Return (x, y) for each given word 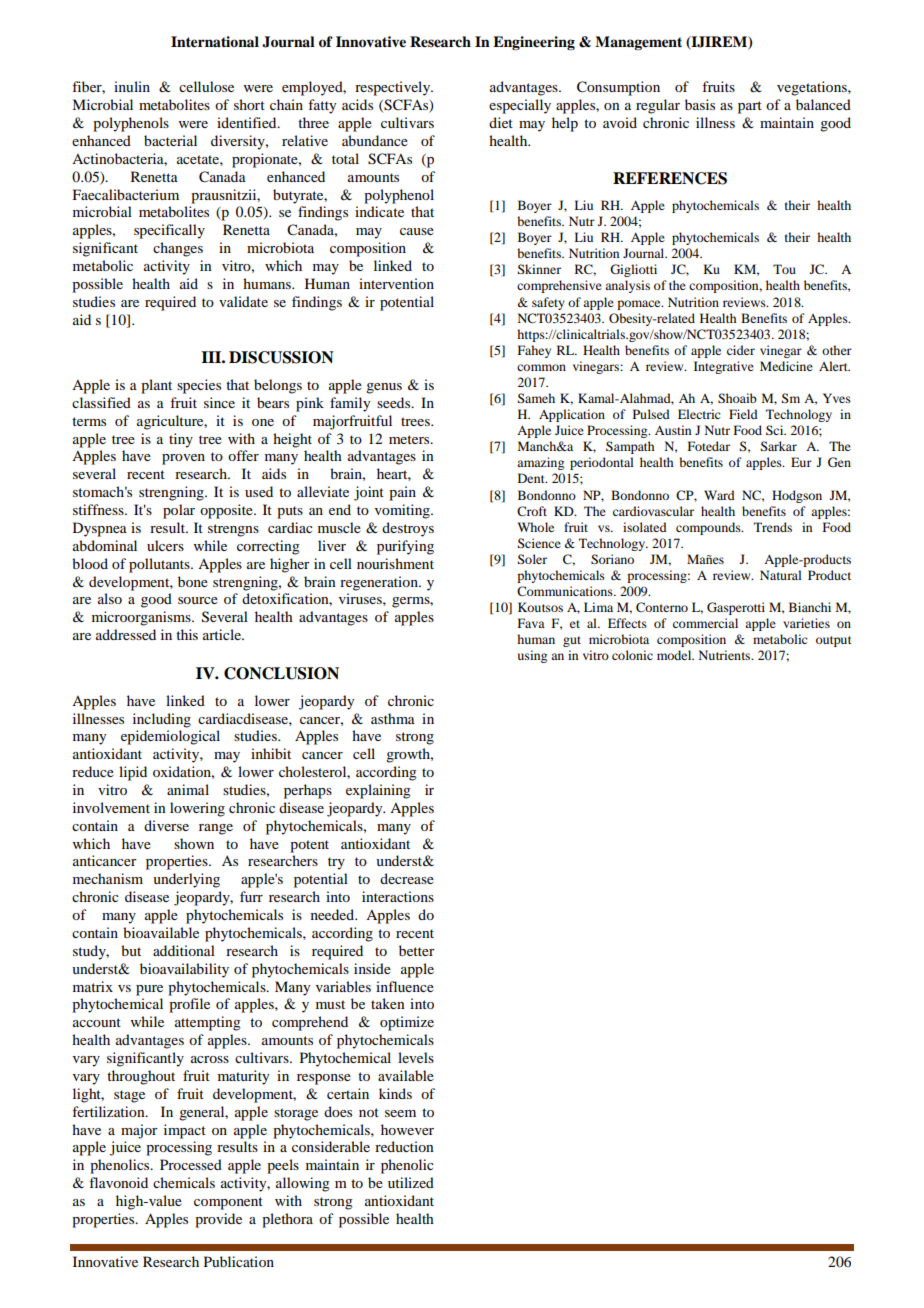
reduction (404, 1146)
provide (218, 1220)
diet (501, 122)
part (750, 107)
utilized (411, 1182)
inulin (132, 86)
